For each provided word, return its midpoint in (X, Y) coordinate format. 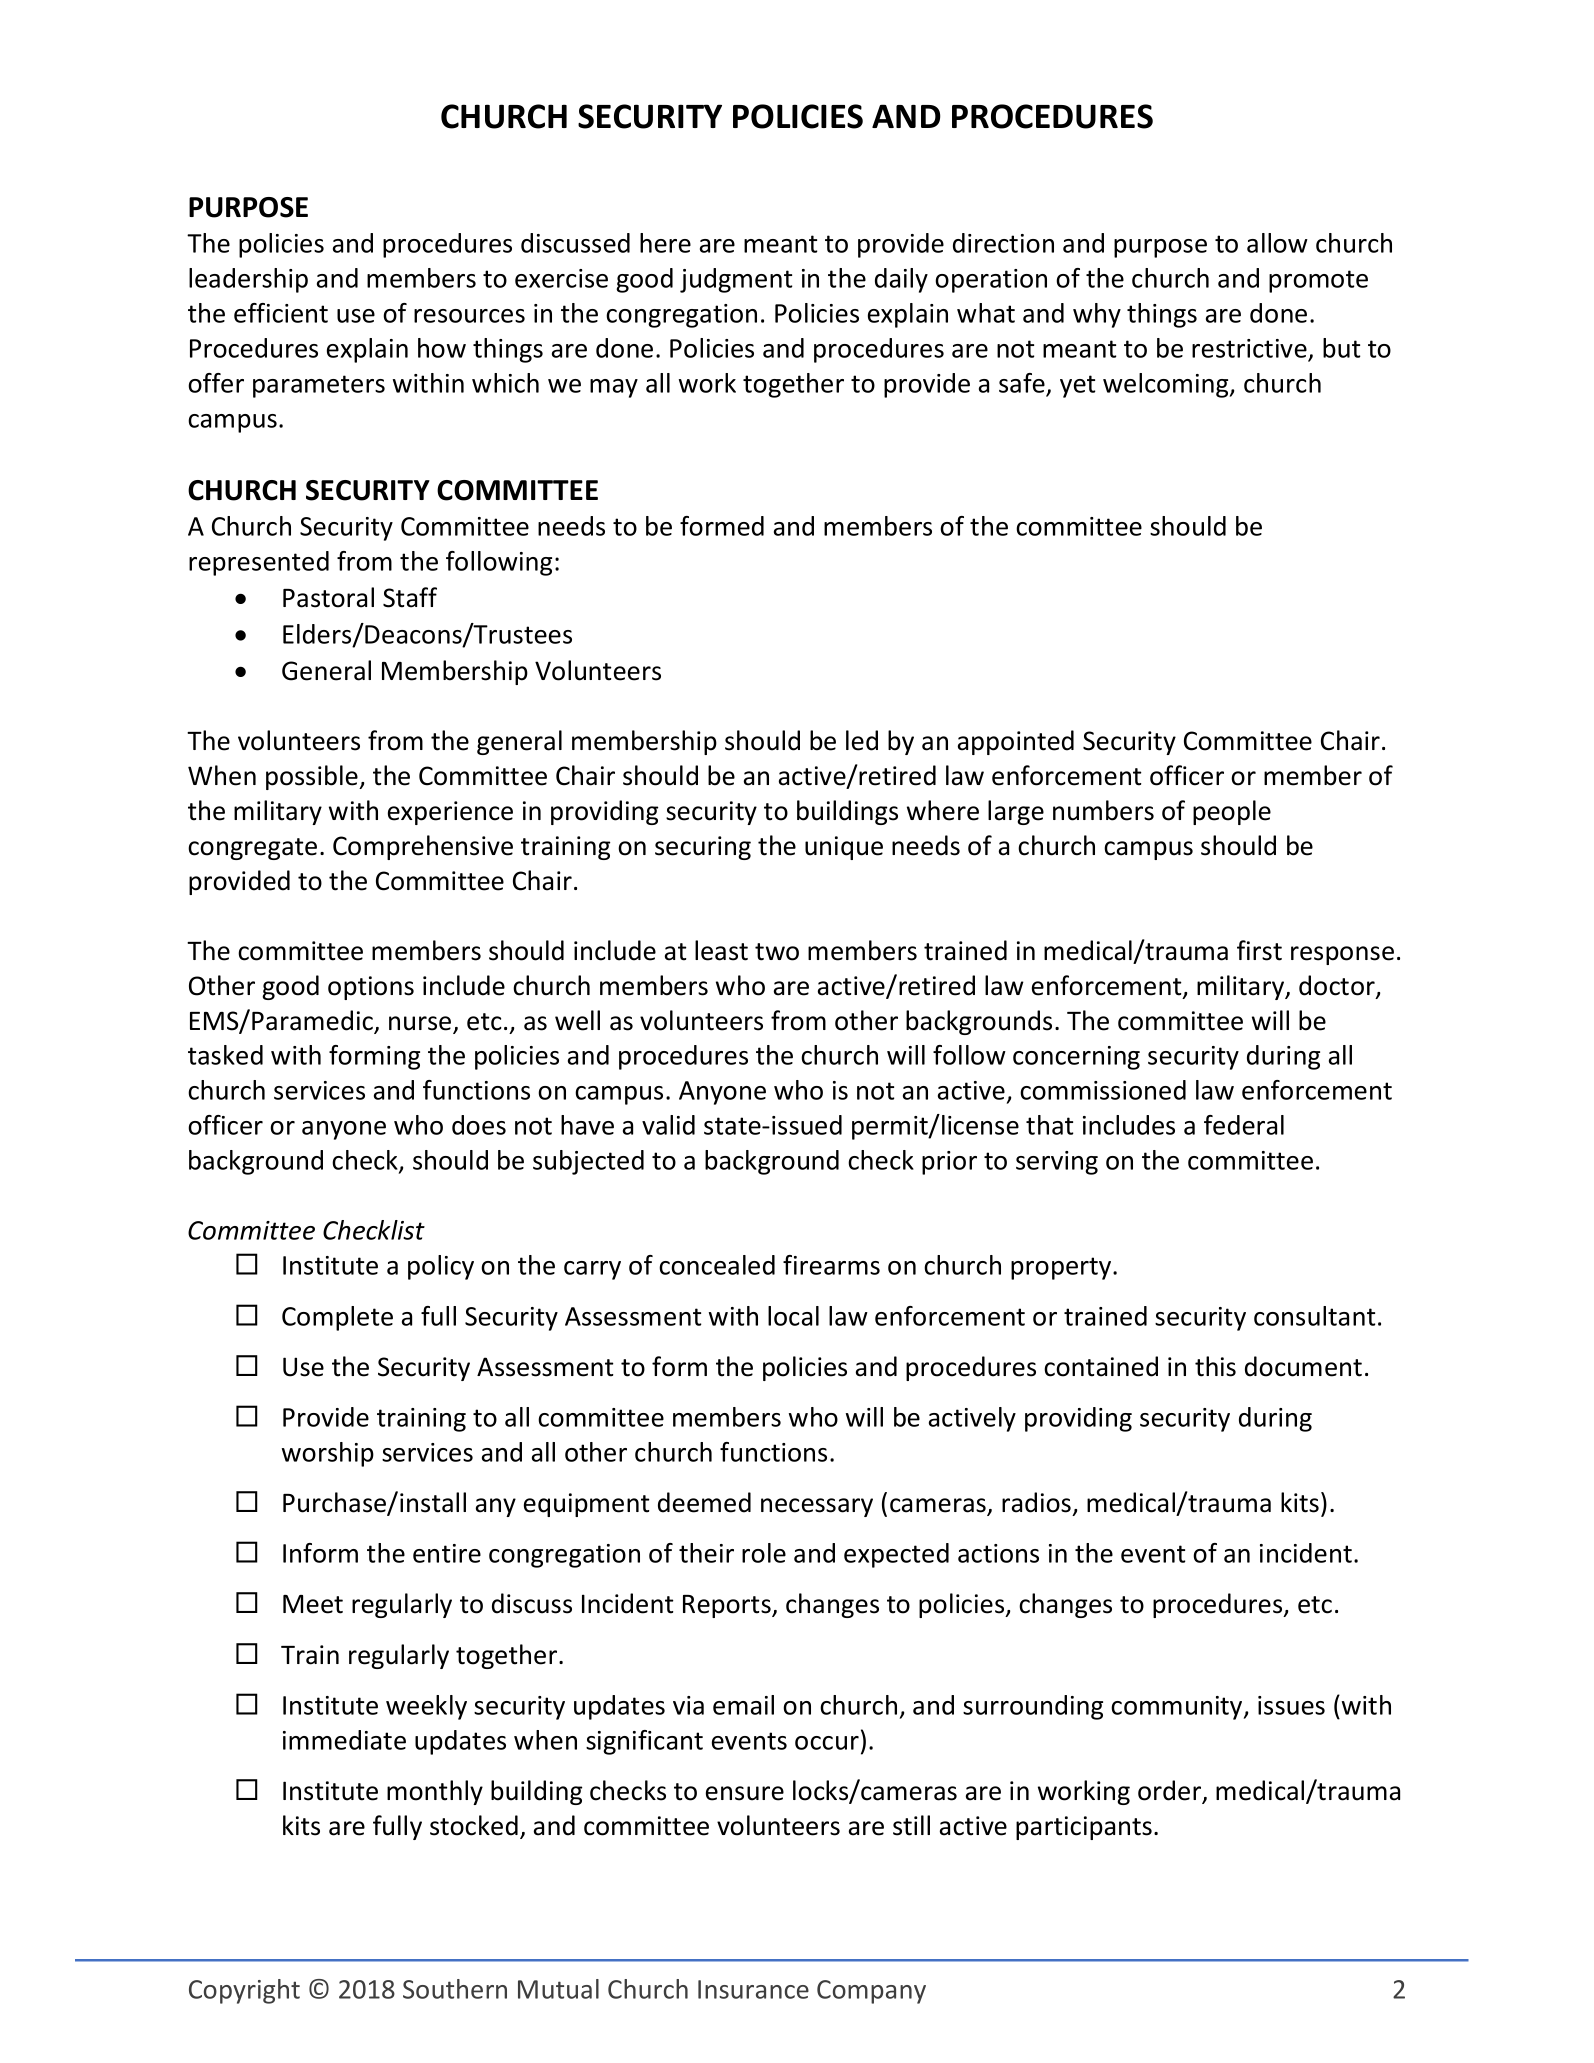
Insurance (753, 1989)
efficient (281, 313)
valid (668, 1125)
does (479, 1125)
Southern (455, 1989)
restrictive (1250, 350)
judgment (736, 280)
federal (1244, 1125)
